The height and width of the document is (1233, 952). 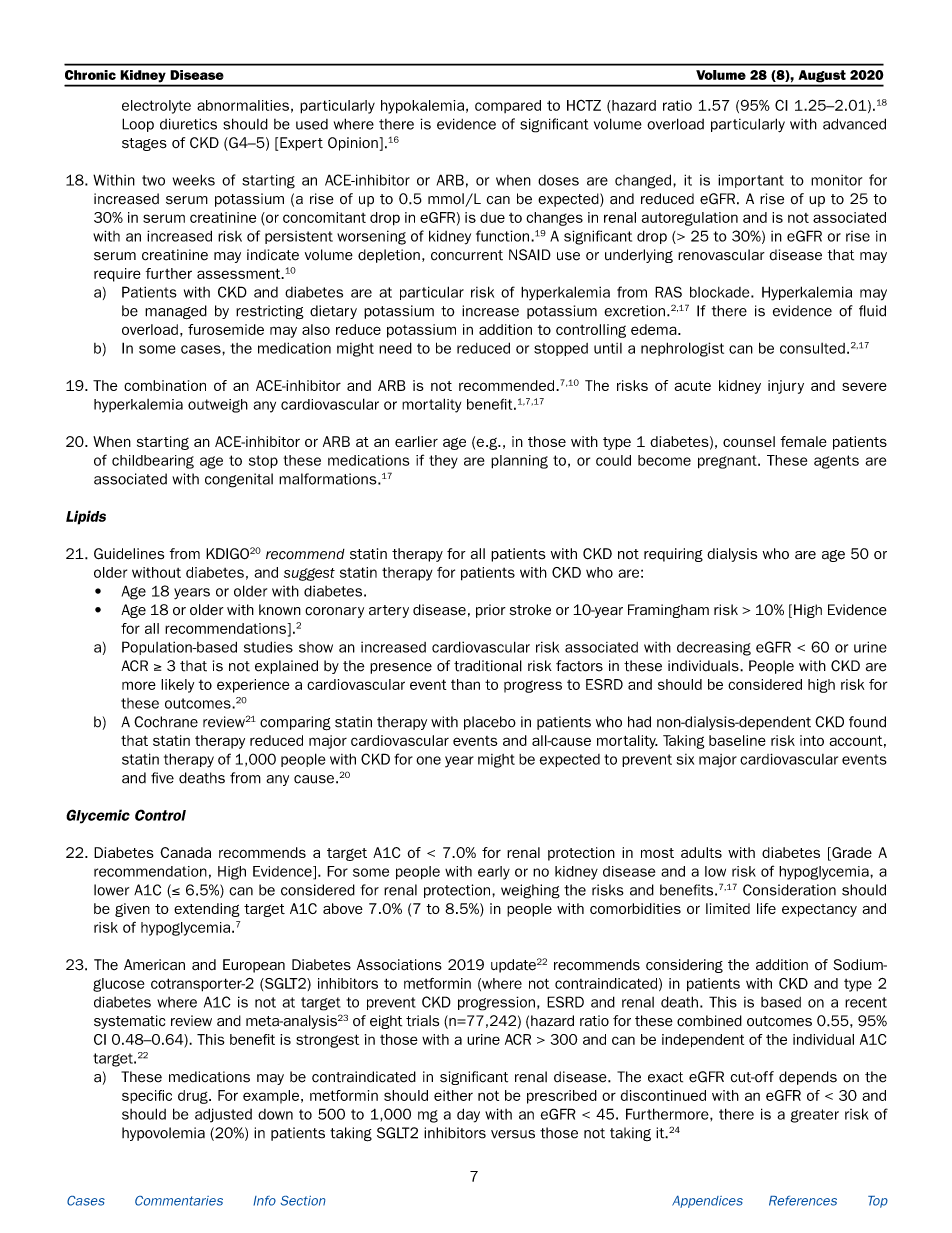 What do you see at coordinates (443, 462) in the document?
I see `they` at bounding box center [443, 462].
